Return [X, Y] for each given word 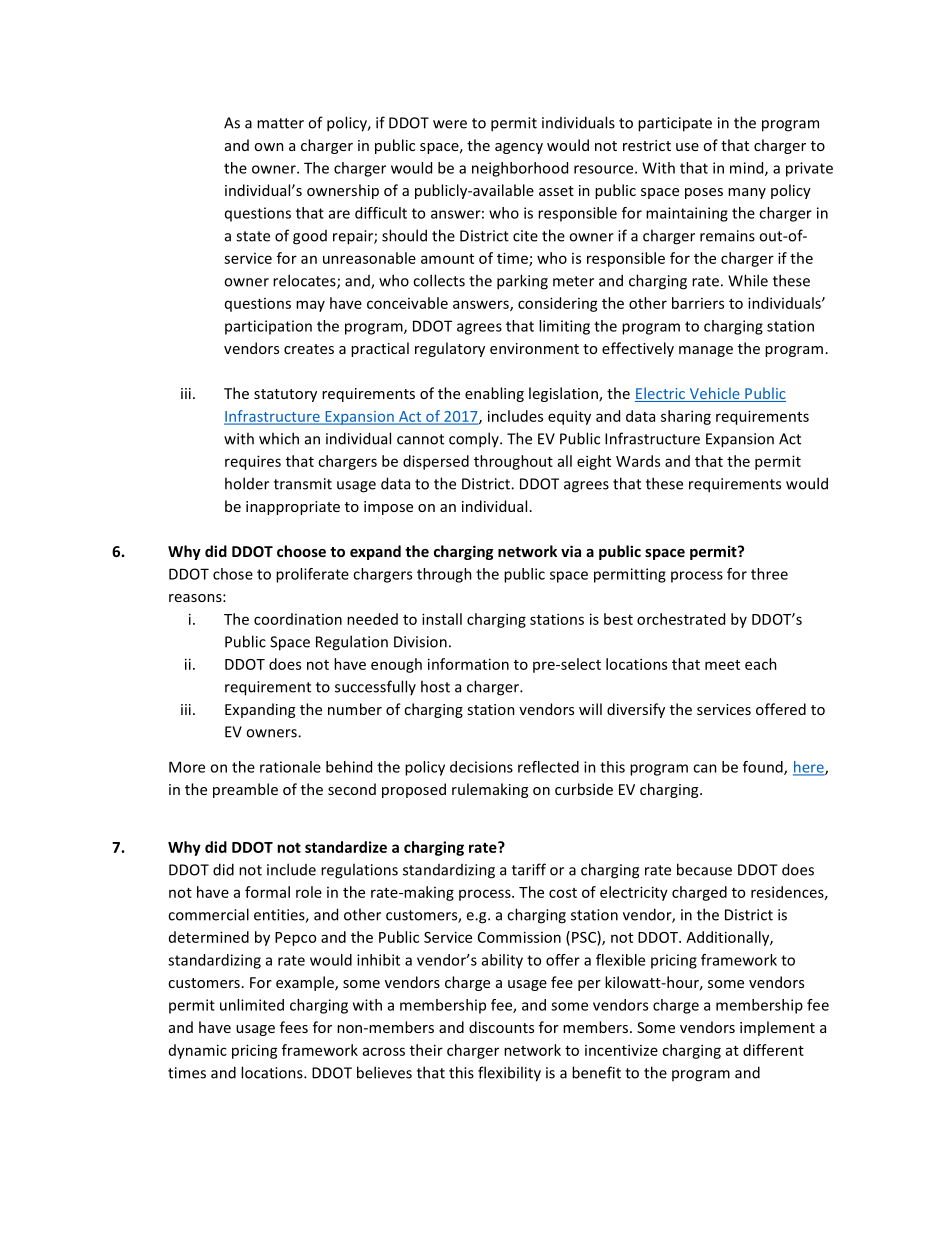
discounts [501, 1027]
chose [233, 574]
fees [294, 1027]
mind [748, 169]
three [769, 574]
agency [519, 148]
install [442, 619]
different [773, 1050]
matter [280, 123]
